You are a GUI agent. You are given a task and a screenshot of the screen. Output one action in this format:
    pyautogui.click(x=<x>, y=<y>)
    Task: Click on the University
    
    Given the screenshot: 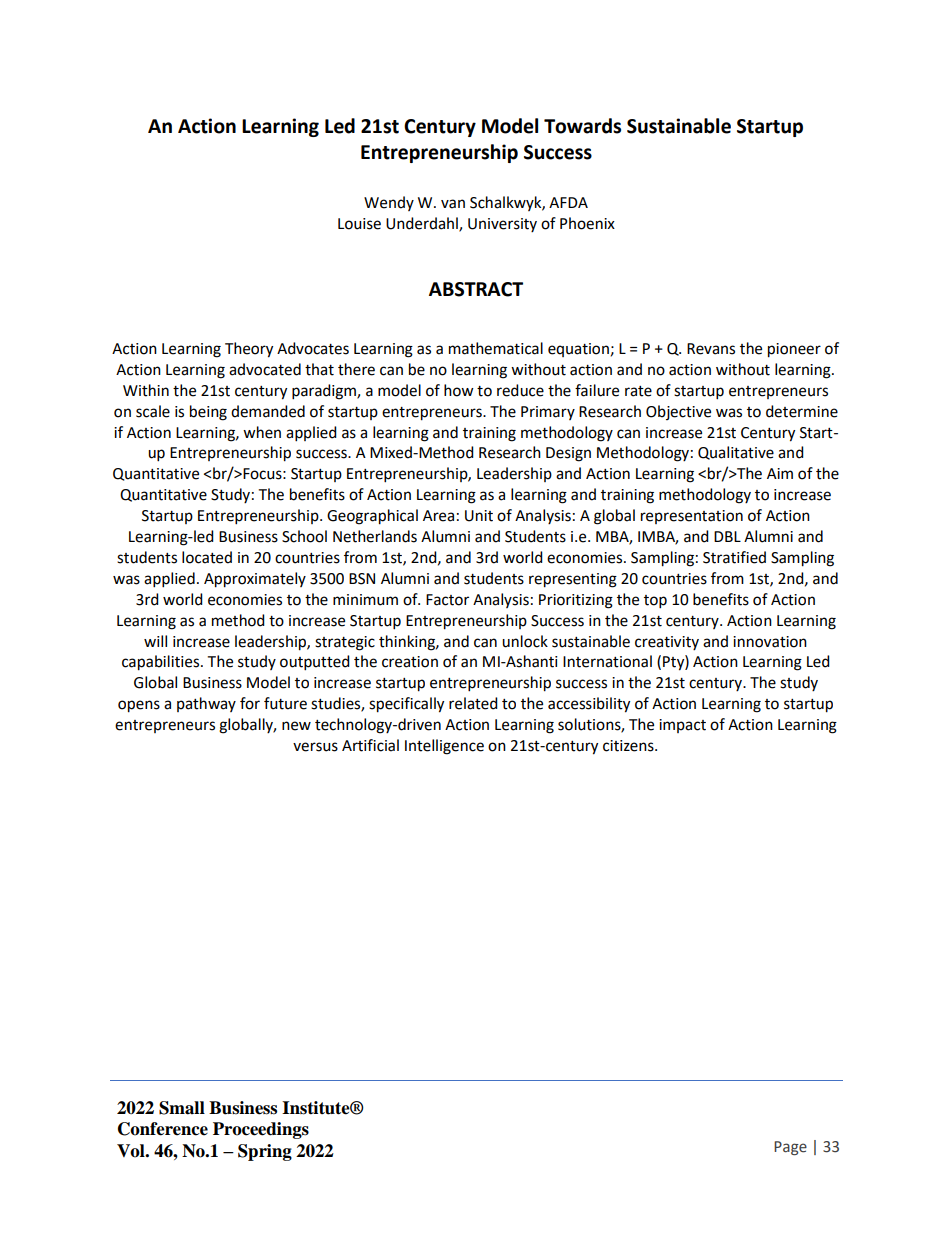 What is the action you would take?
    pyautogui.click(x=502, y=225)
